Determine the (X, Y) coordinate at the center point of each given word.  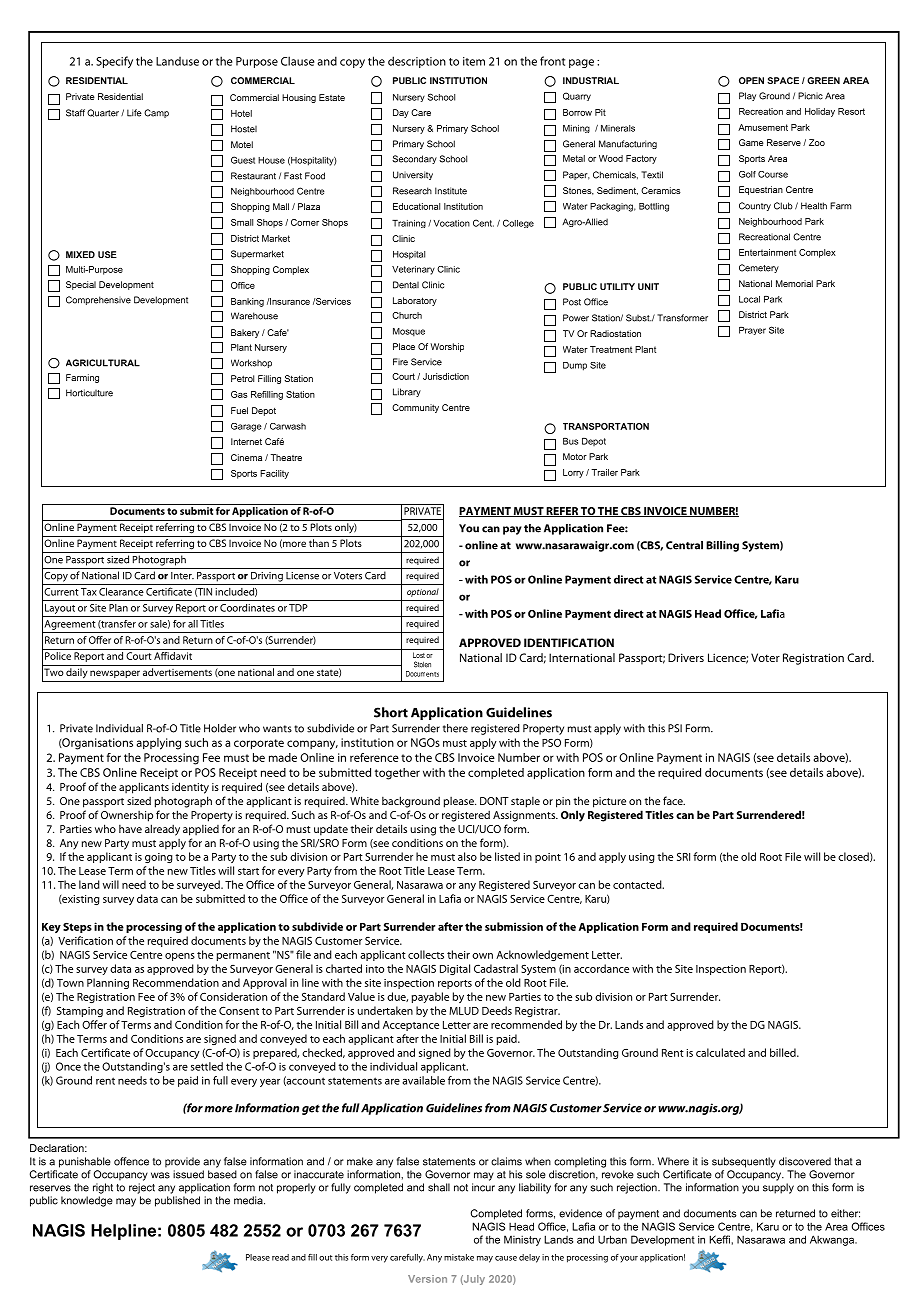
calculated (720, 1052)
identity (190, 788)
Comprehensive (98, 300)
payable (430, 997)
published (177, 1201)
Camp (156, 113)
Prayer (752, 331)
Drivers (686, 657)
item (474, 61)
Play (747, 96)
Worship (447, 347)
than (319, 543)
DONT (494, 801)
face (674, 800)
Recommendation (176, 982)
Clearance (121, 591)
